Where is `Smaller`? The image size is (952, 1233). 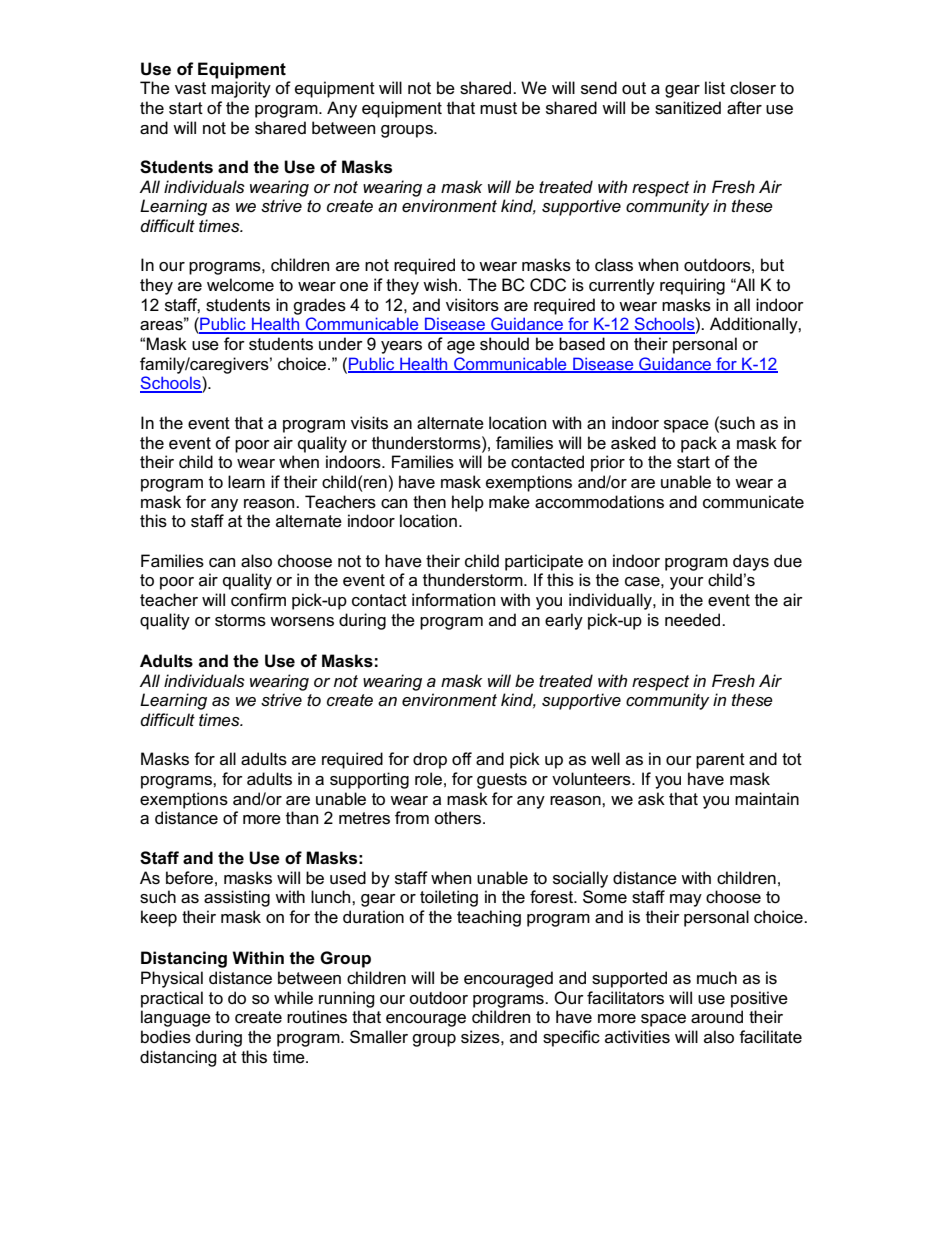 Smaller is located at coordinates (379, 1037).
